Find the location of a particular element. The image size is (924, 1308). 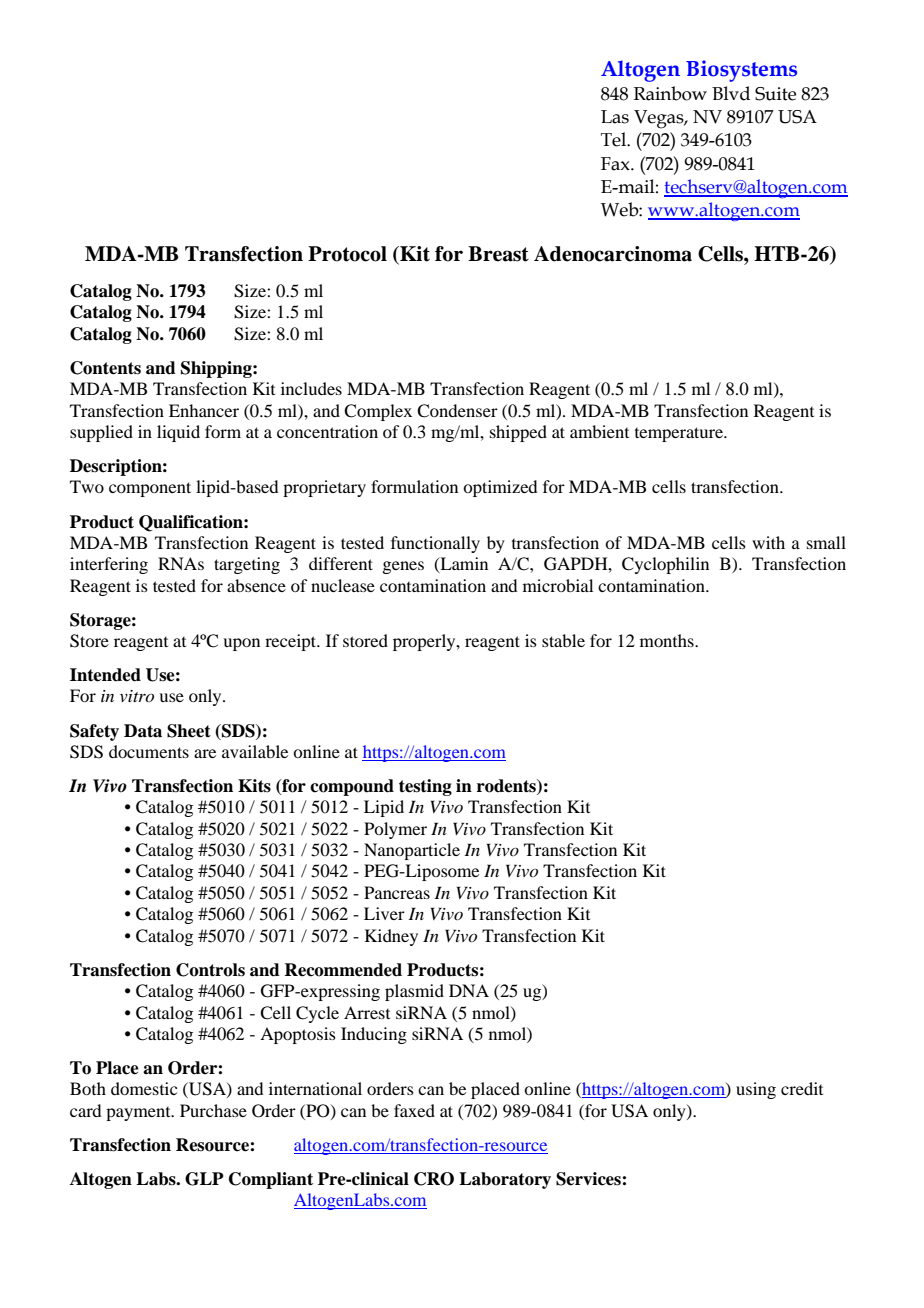

Sheet is located at coordinates (189, 731).
